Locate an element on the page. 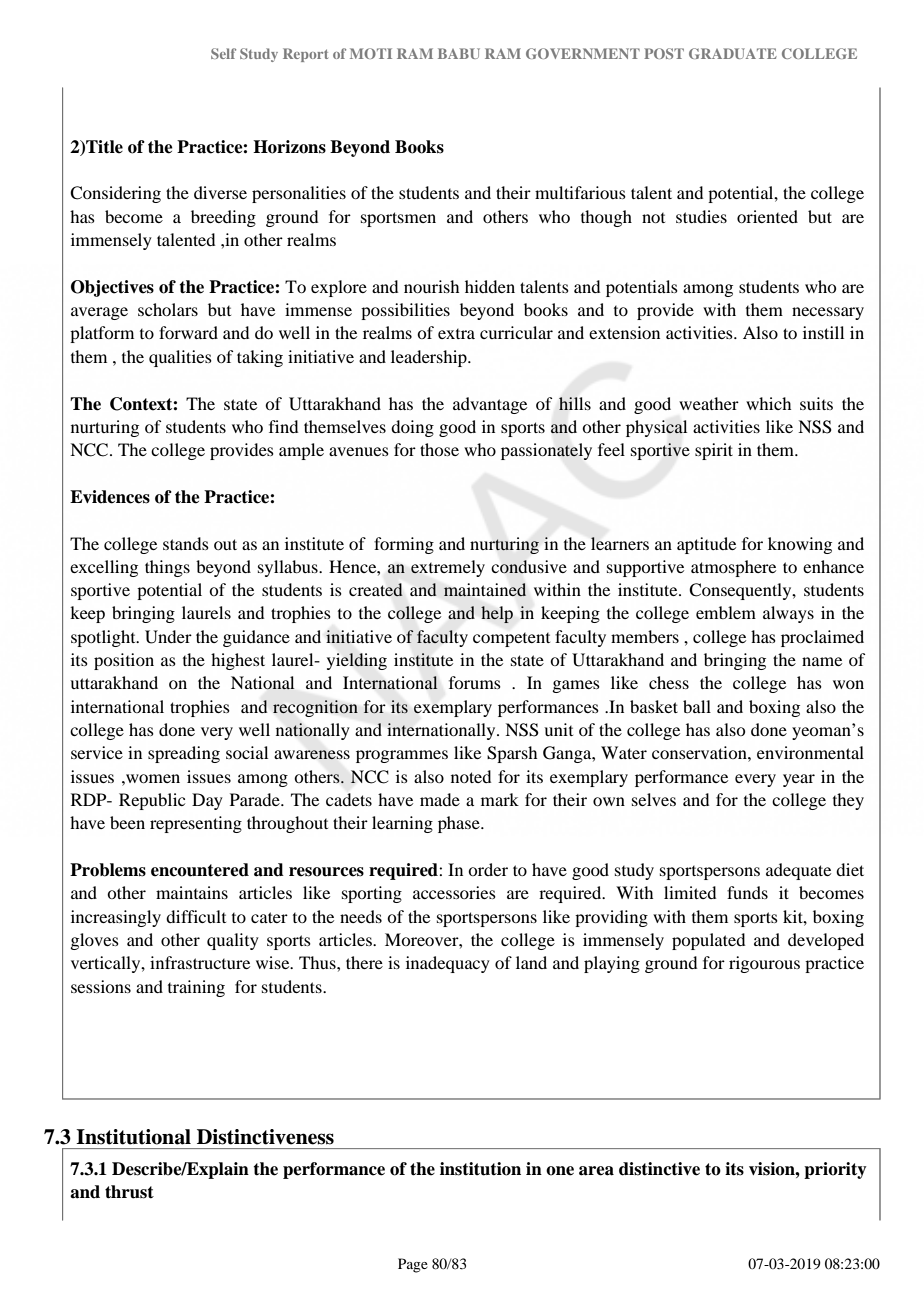 The width and height of the image is (924, 1308). Under is located at coordinates (168, 637).
